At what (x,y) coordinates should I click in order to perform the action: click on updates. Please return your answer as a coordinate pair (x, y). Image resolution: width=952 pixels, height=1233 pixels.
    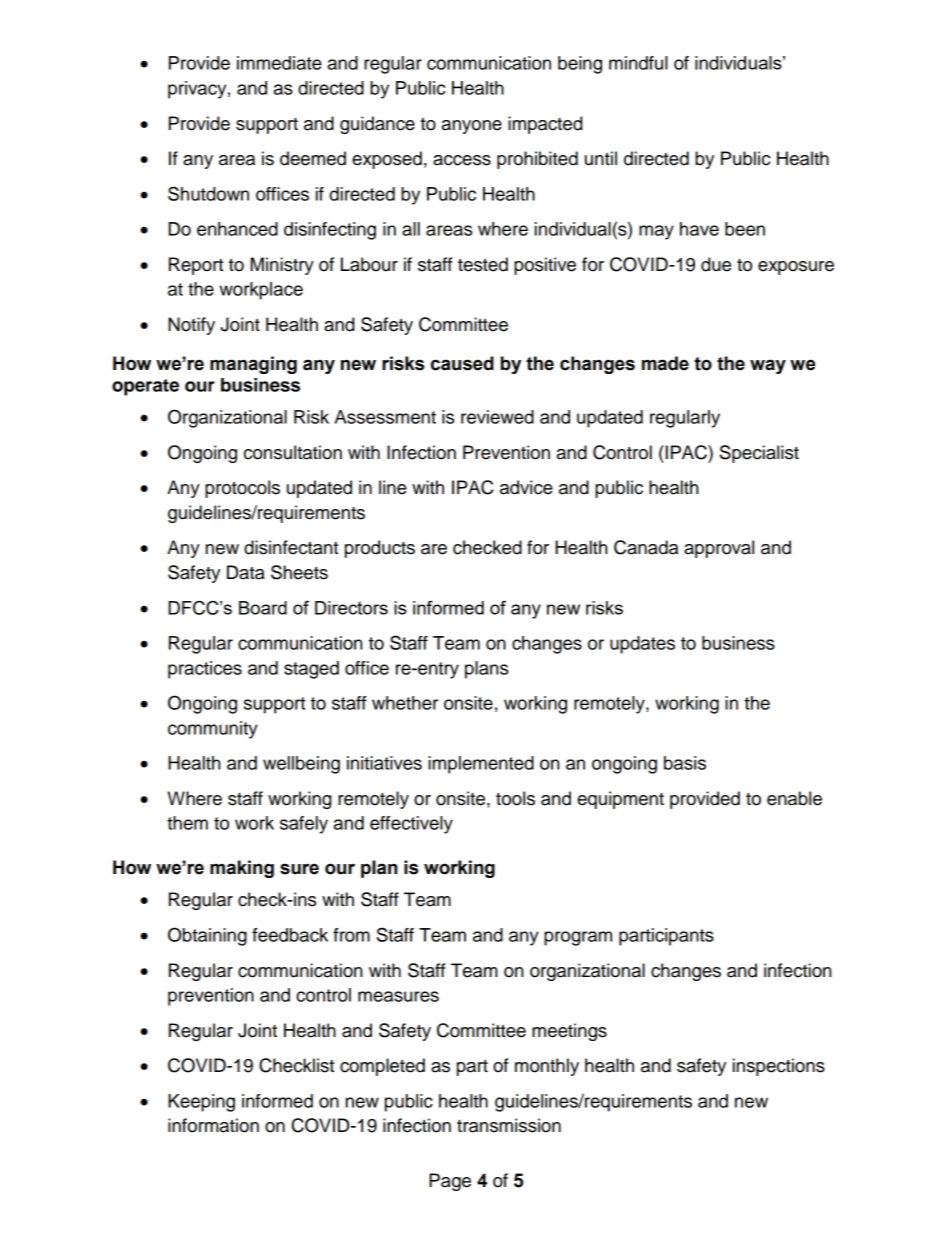
    Looking at the image, I should click on (642, 645).
